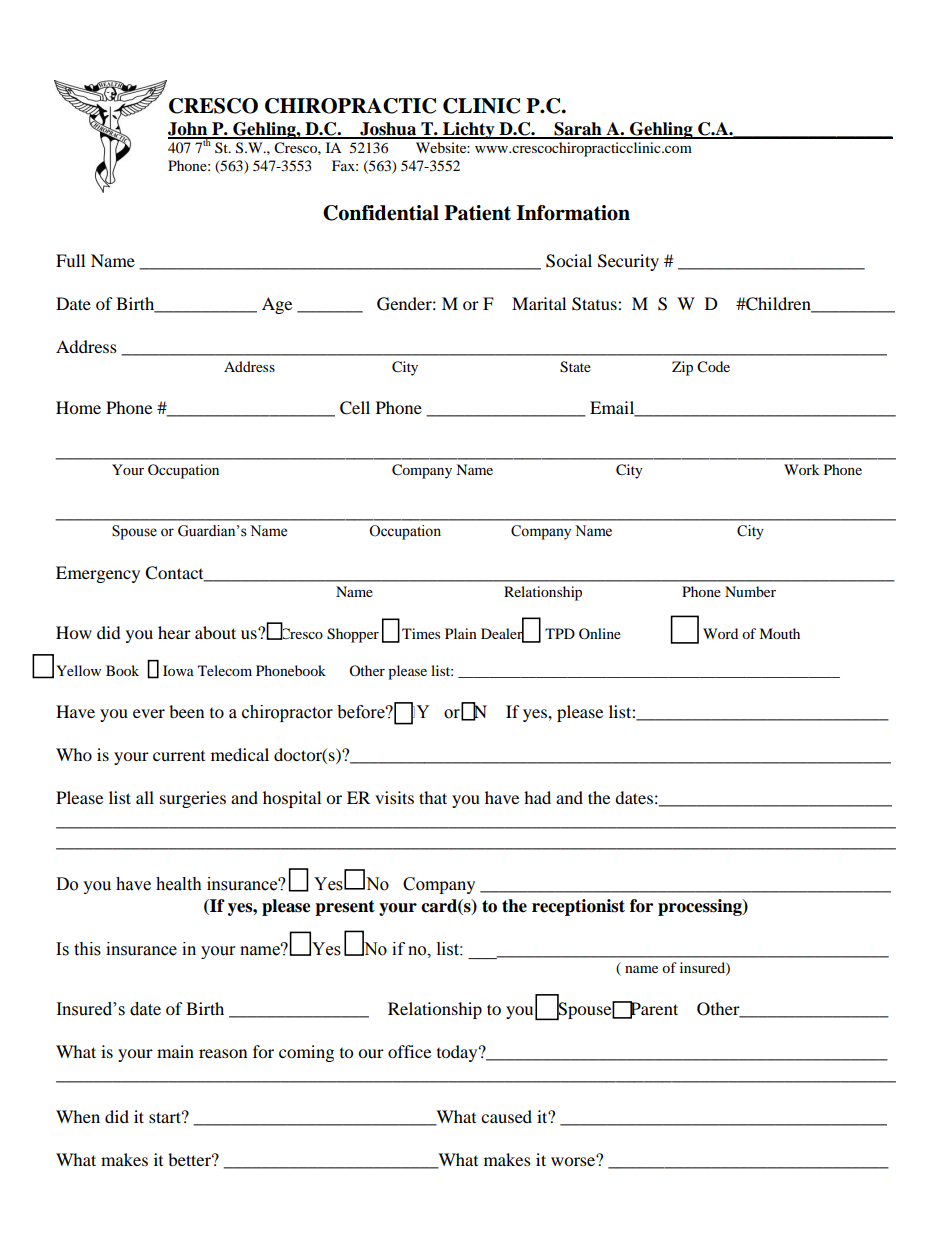 The image size is (952, 1233). What do you see at coordinates (578, 130) in the screenshot?
I see `Sarah` at bounding box center [578, 130].
